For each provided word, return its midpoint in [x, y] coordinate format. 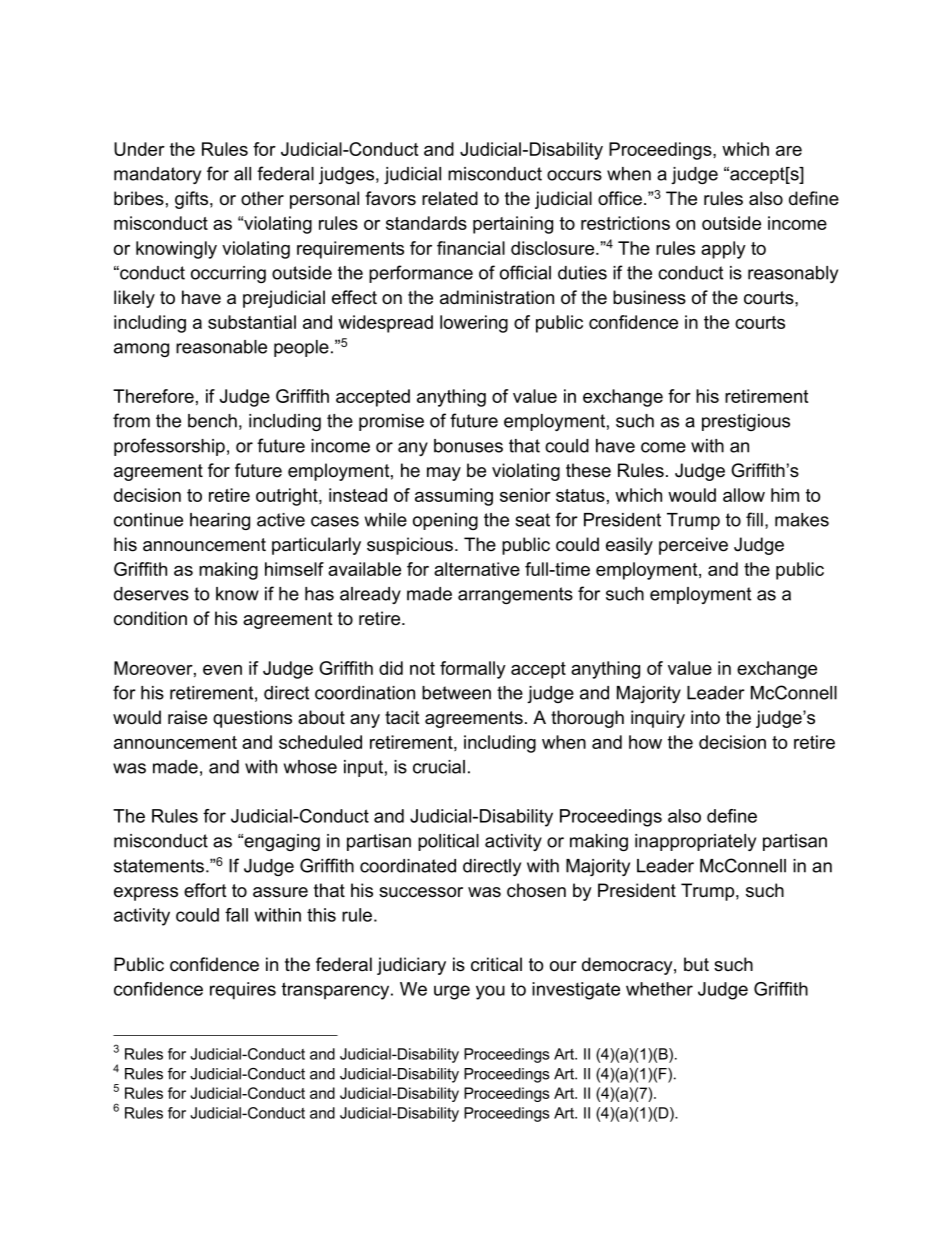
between [456, 693]
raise [187, 717]
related [450, 198]
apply [723, 250]
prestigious [746, 422]
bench [212, 421]
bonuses [468, 446]
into [705, 717]
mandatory [157, 175]
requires [243, 991]
